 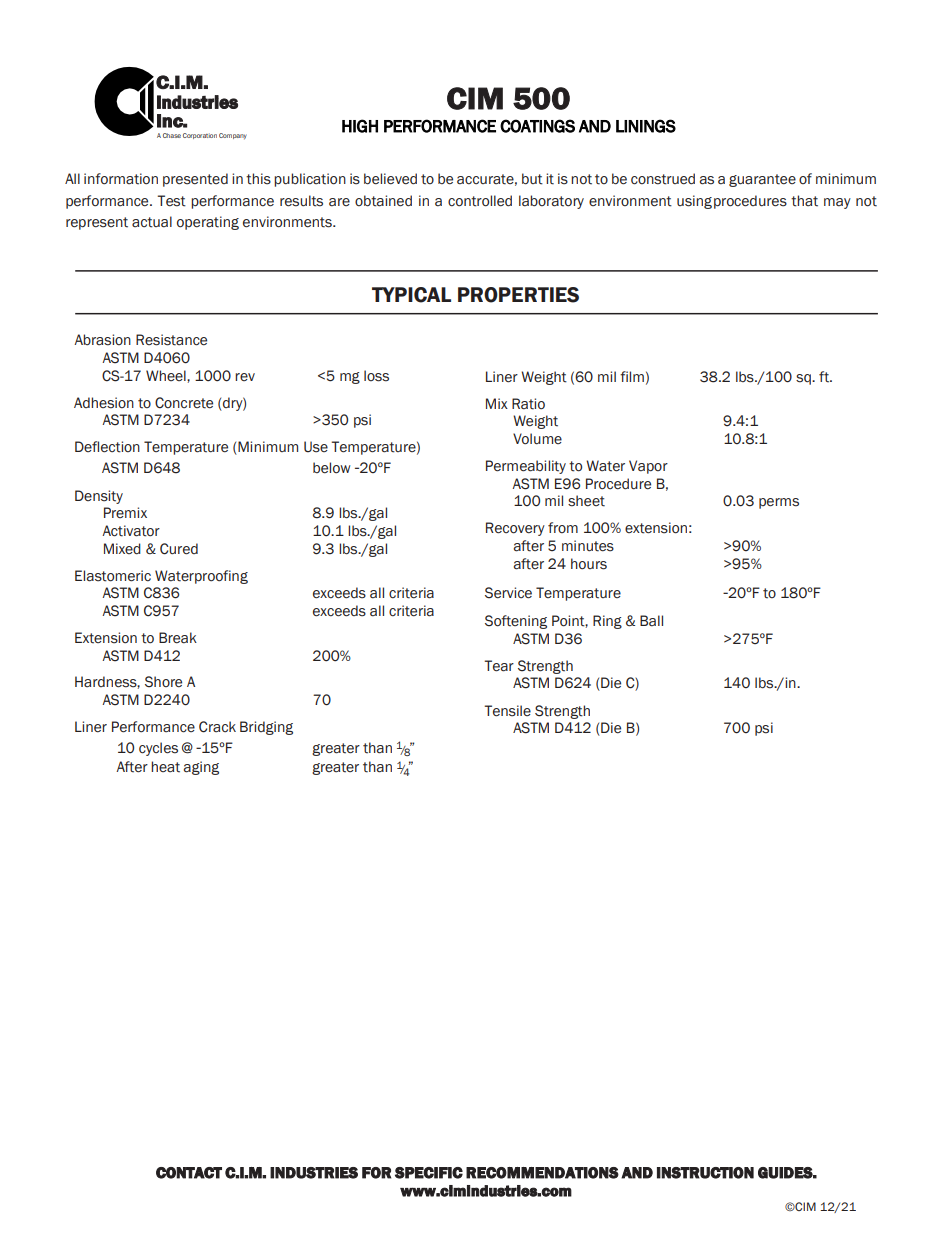 I want to click on perms, so click(x=779, y=503).
